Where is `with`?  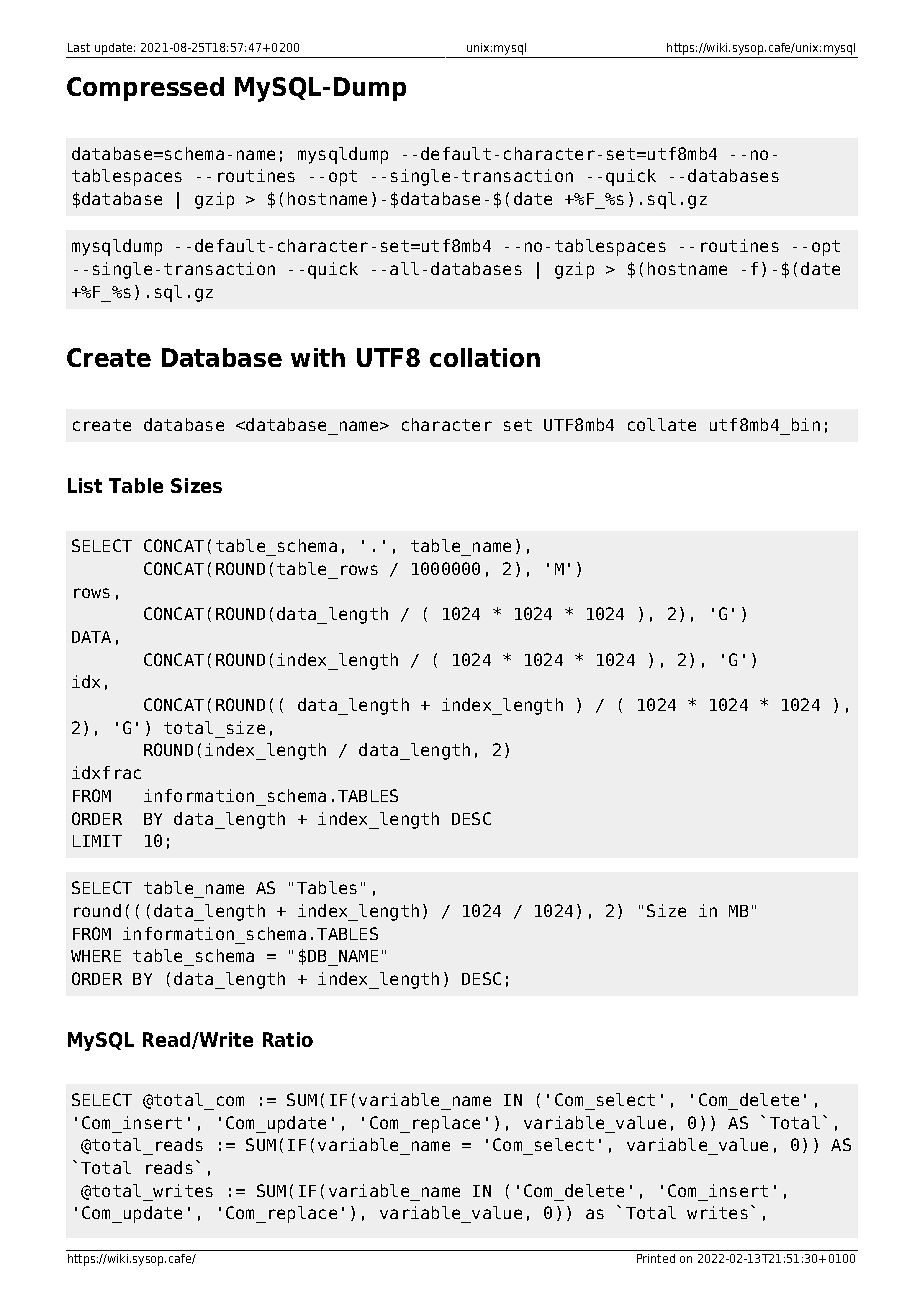
with is located at coordinates (318, 357).
